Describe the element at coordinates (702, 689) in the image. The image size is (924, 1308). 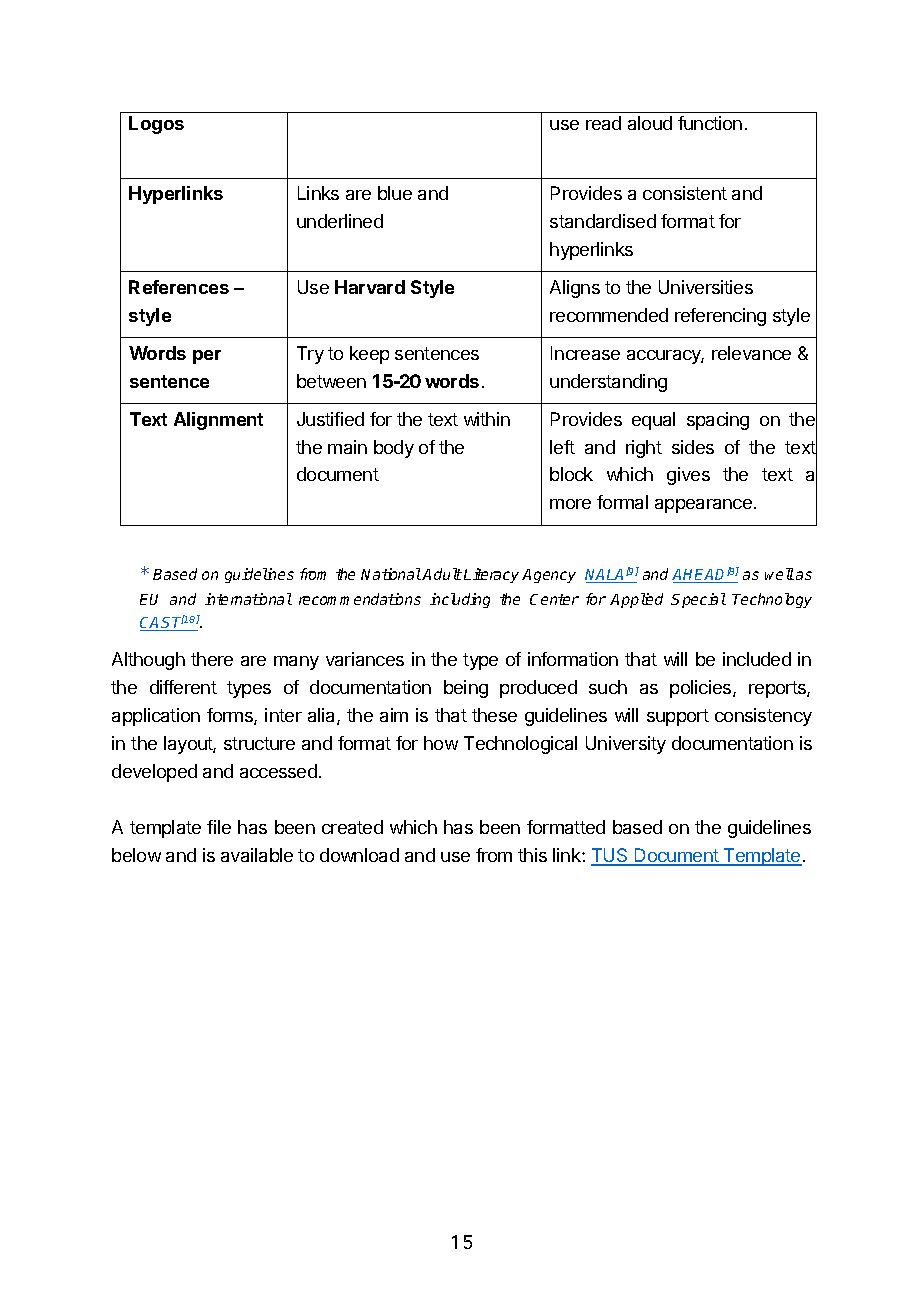
I see `policies` at that location.
